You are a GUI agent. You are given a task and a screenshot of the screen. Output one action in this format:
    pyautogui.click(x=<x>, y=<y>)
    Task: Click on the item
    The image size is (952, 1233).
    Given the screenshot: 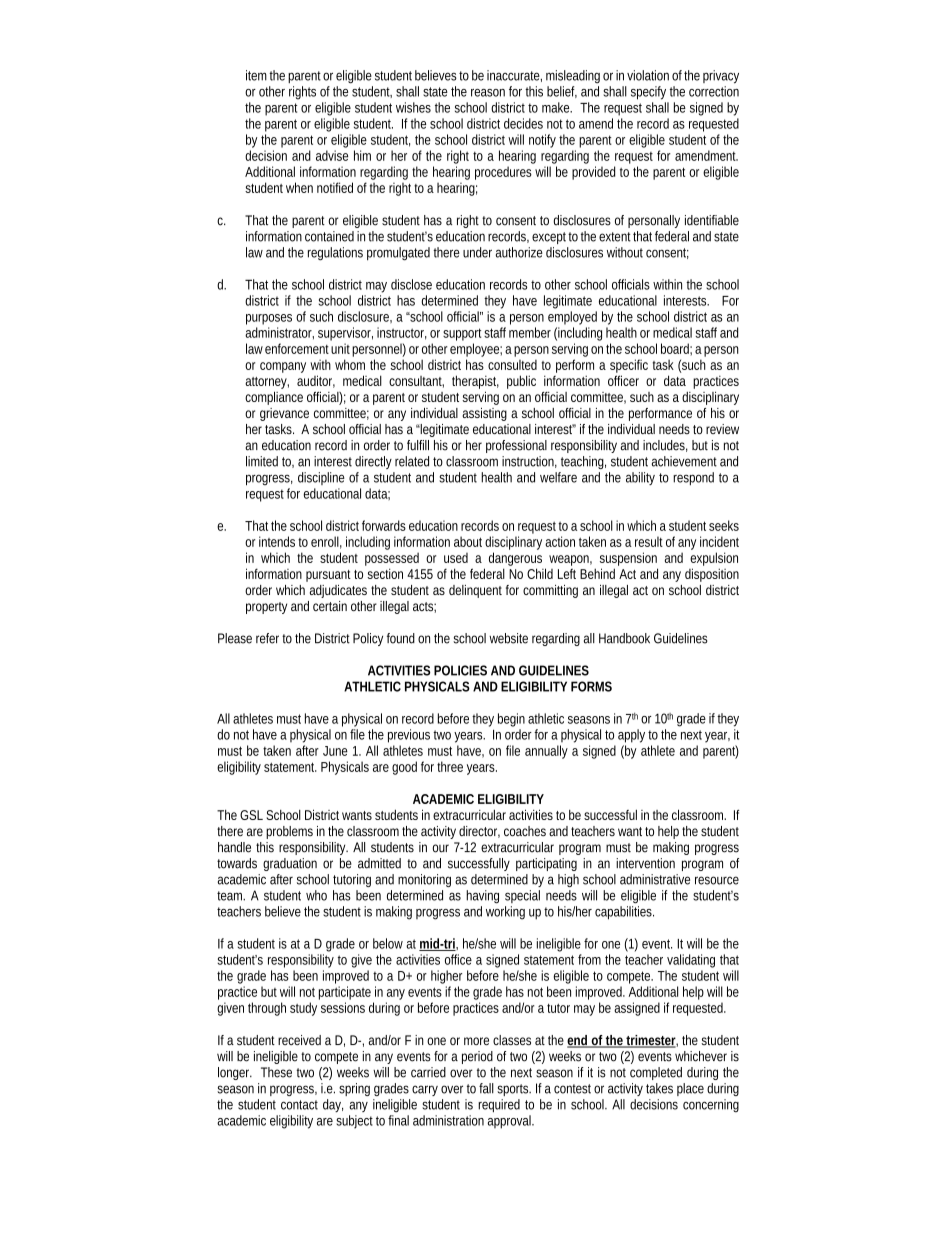 What is the action you would take?
    pyautogui.click(x=256, y=75)
